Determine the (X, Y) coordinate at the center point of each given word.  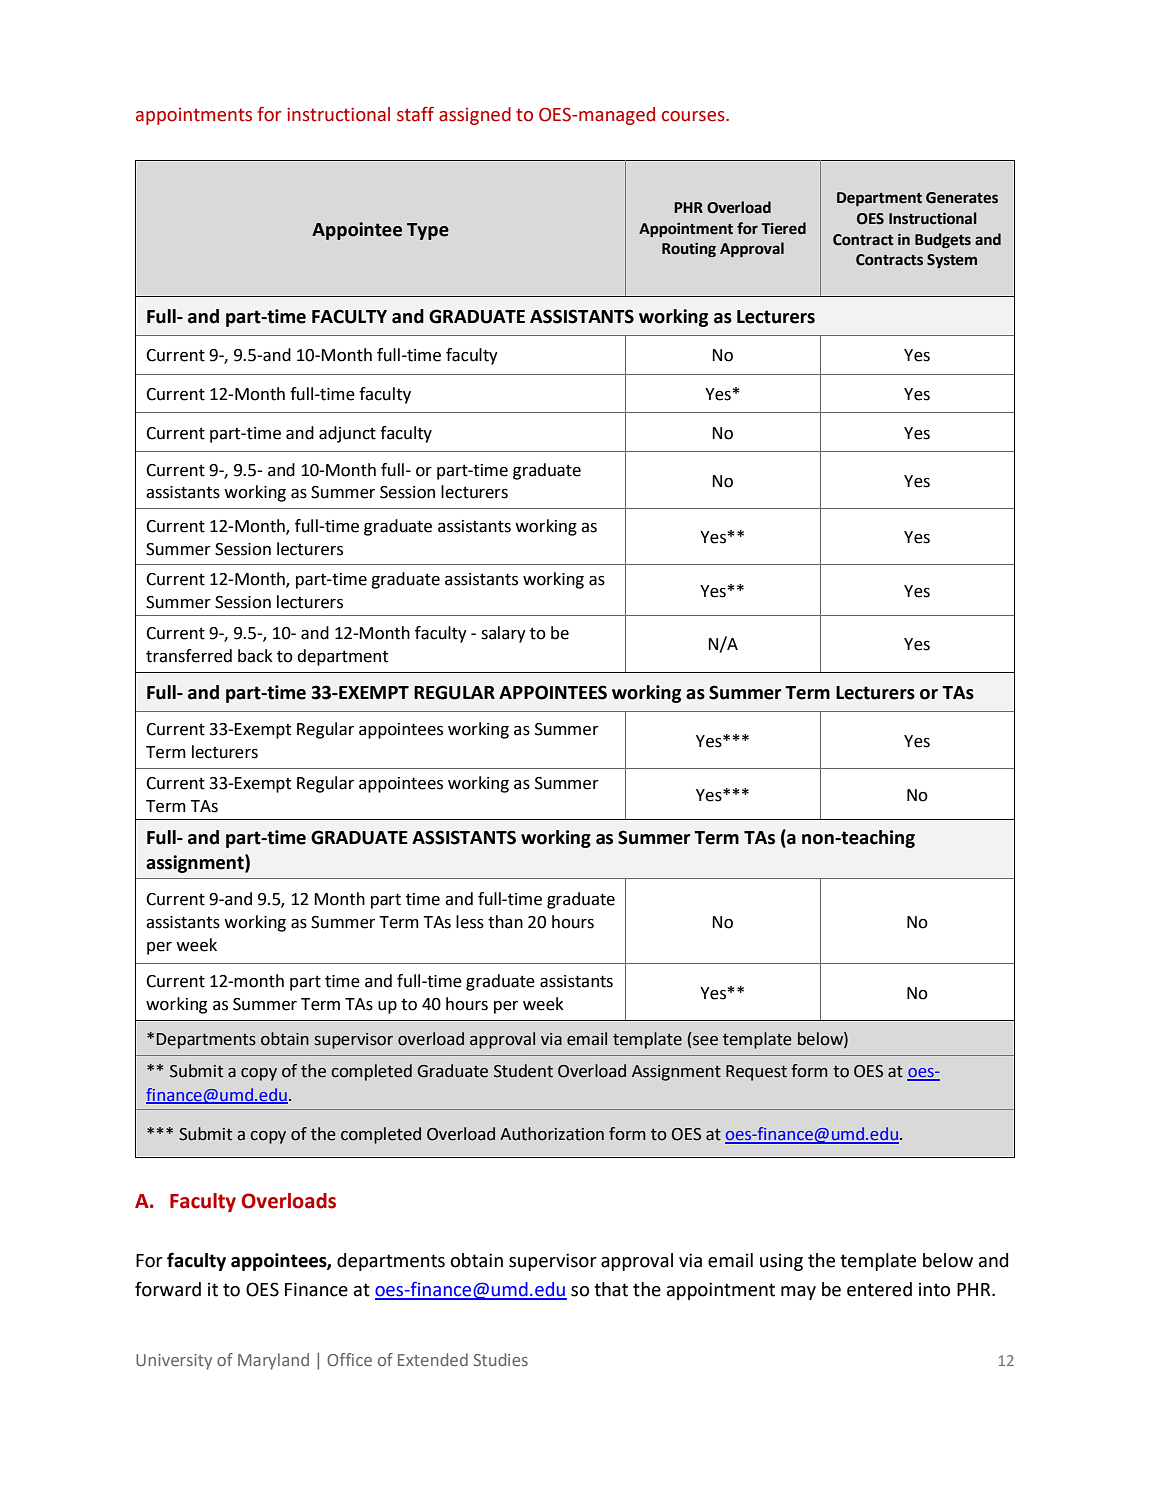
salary (503, 634)
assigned (475, 116)
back (255, 656)
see (705, 1041)
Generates (962, 198)
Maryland (273, 1361)
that (611, 1289)
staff (415, 114)
